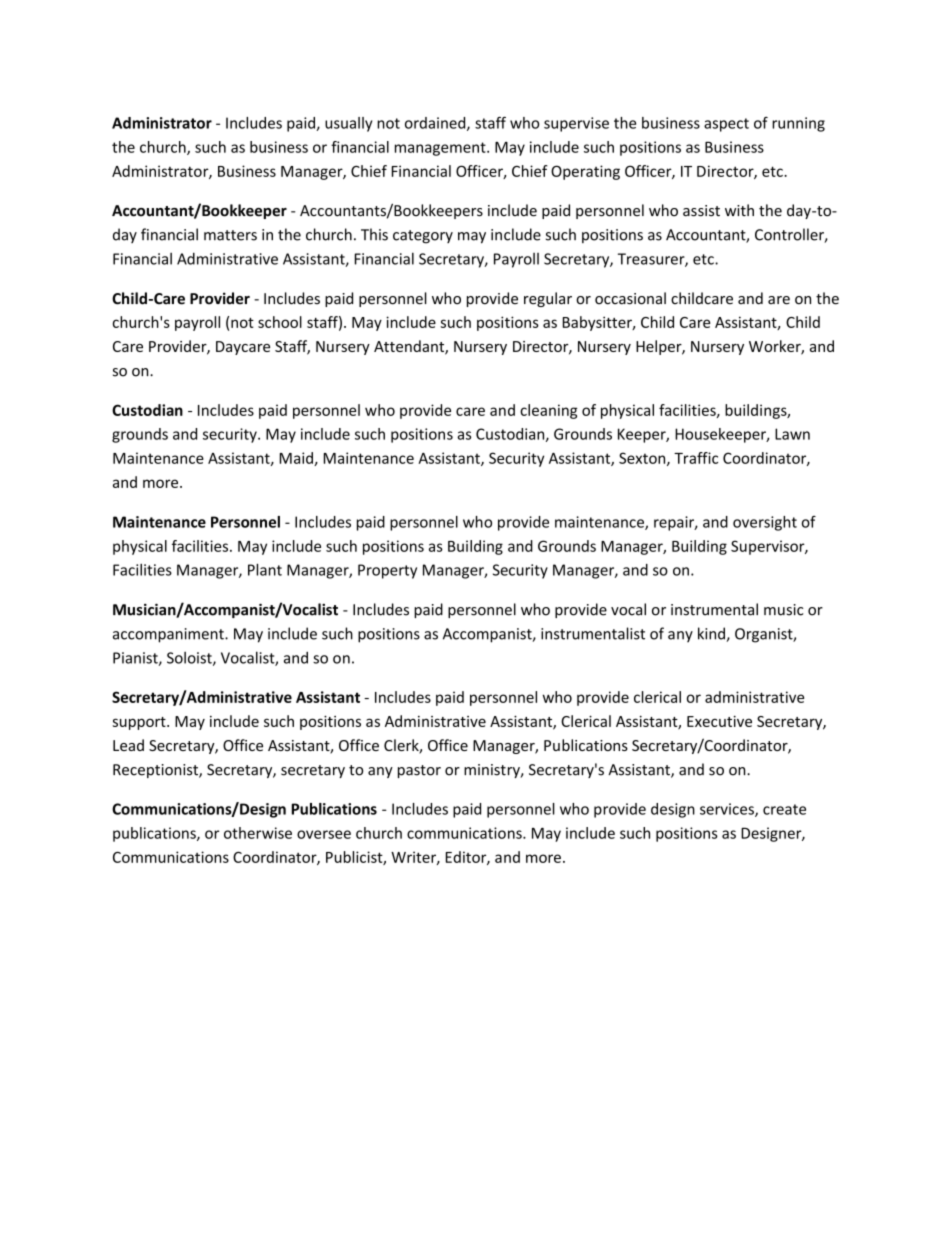 The image size is (952, 1233). What do you see at coordinates (419, 771) in the image?
I see `pastor` at bounding box center [419, 771].
